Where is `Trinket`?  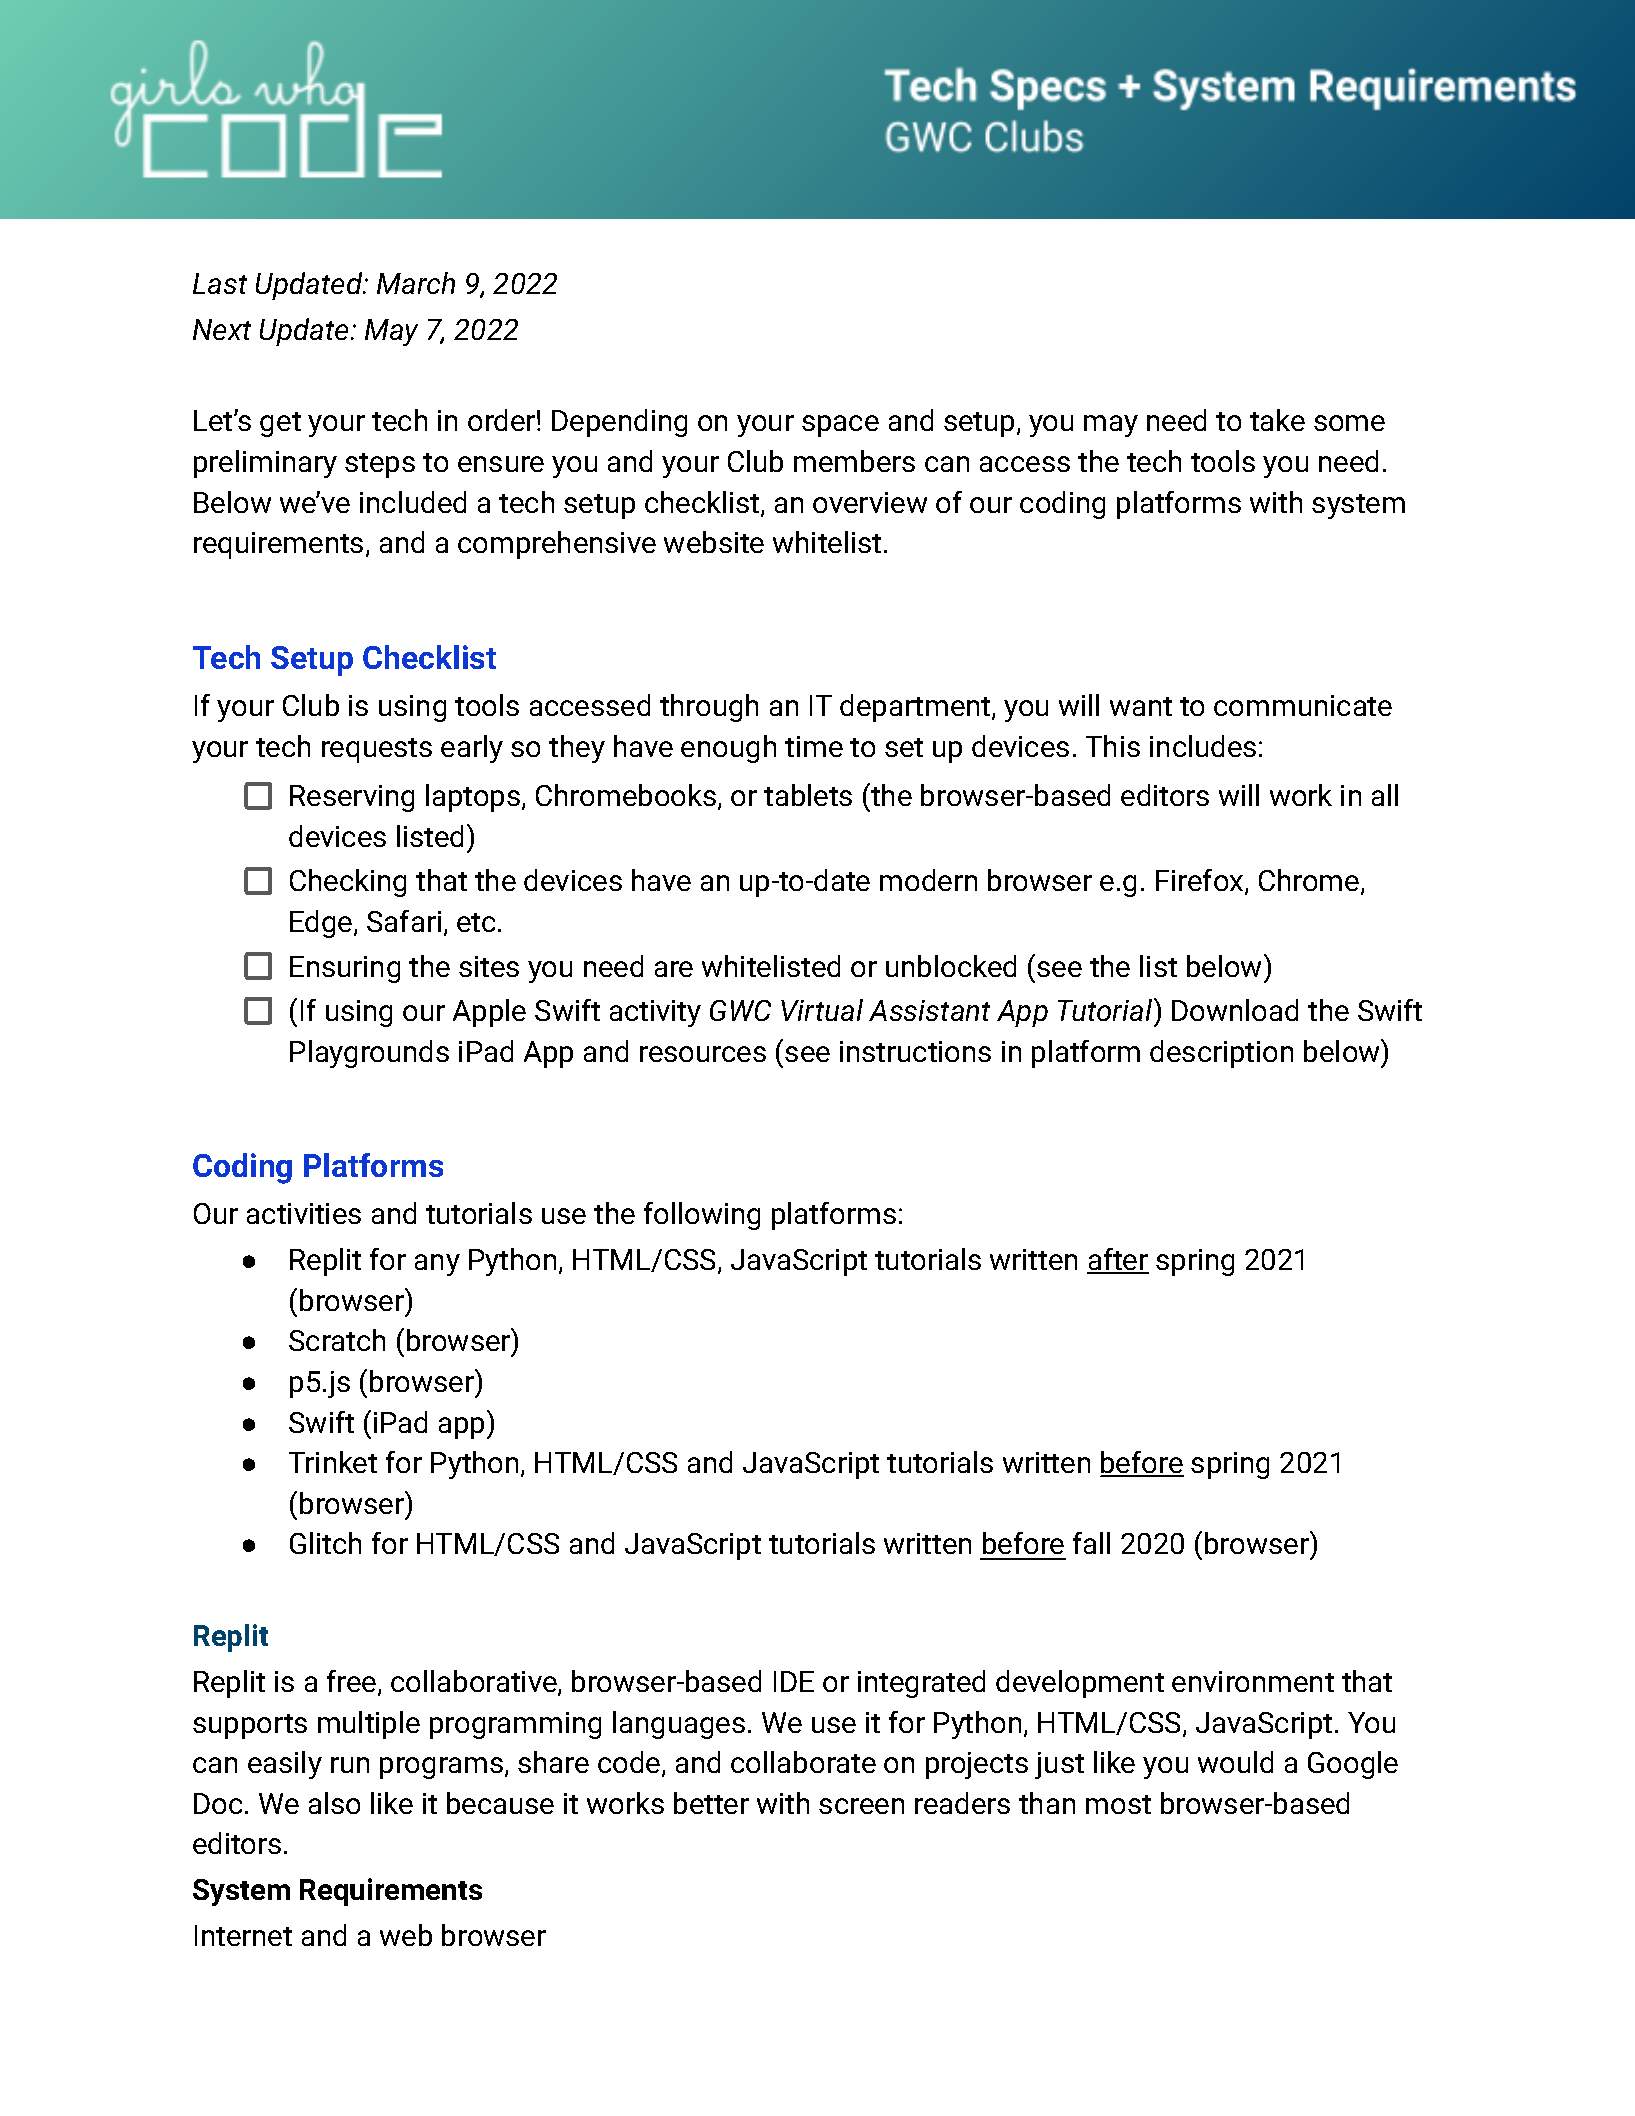
Trinket is located at coordinates (333, 1462).
